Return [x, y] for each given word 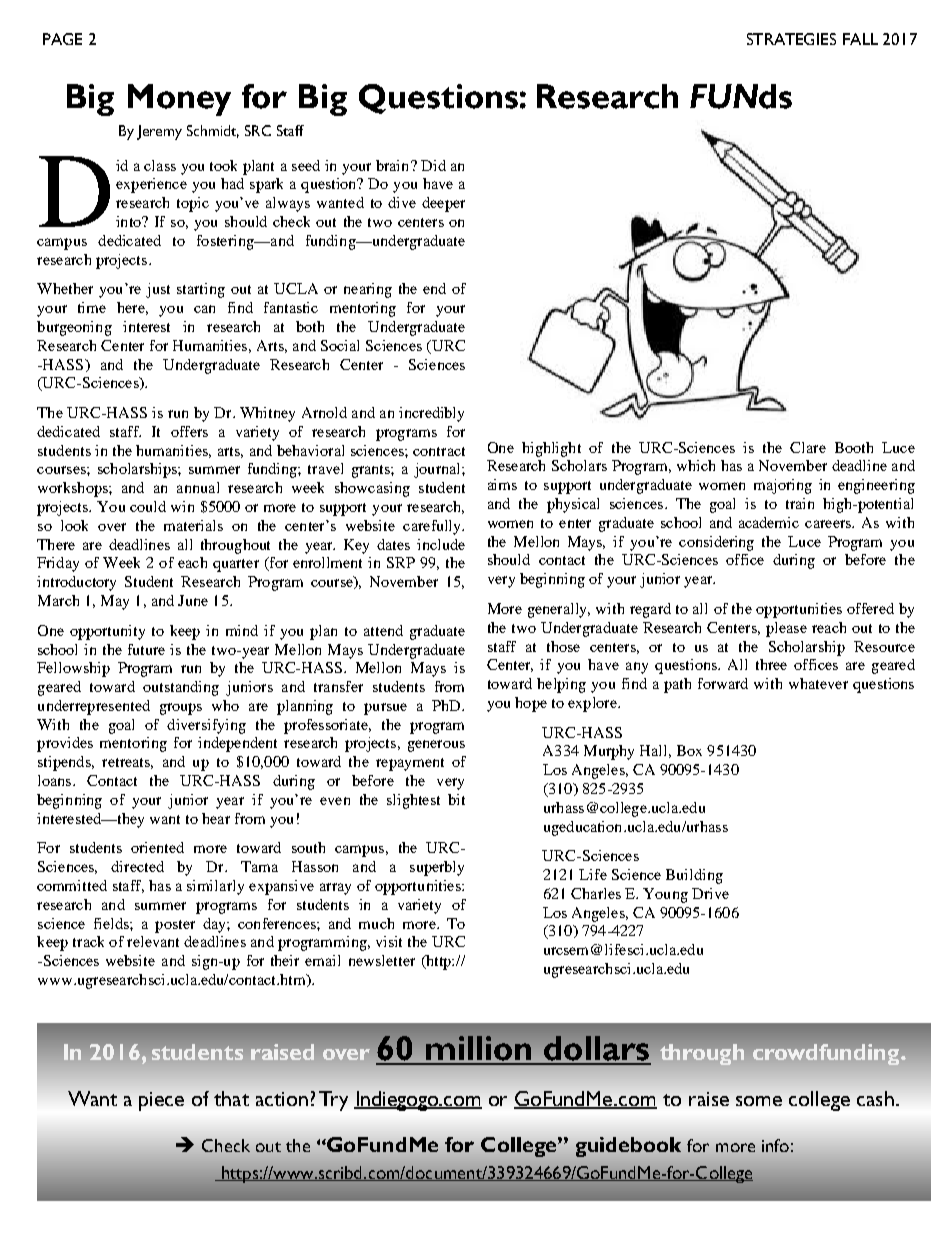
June [193, 600]
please [786, 629]
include [441, 544]
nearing [368, 290]
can [204, 309]
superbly [437, 868]
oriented [157, 847]
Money [179, 100]
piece [161, 1101]
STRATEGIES [791, 39]
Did [433, 165]
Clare [808, 447]
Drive [710, 893]
